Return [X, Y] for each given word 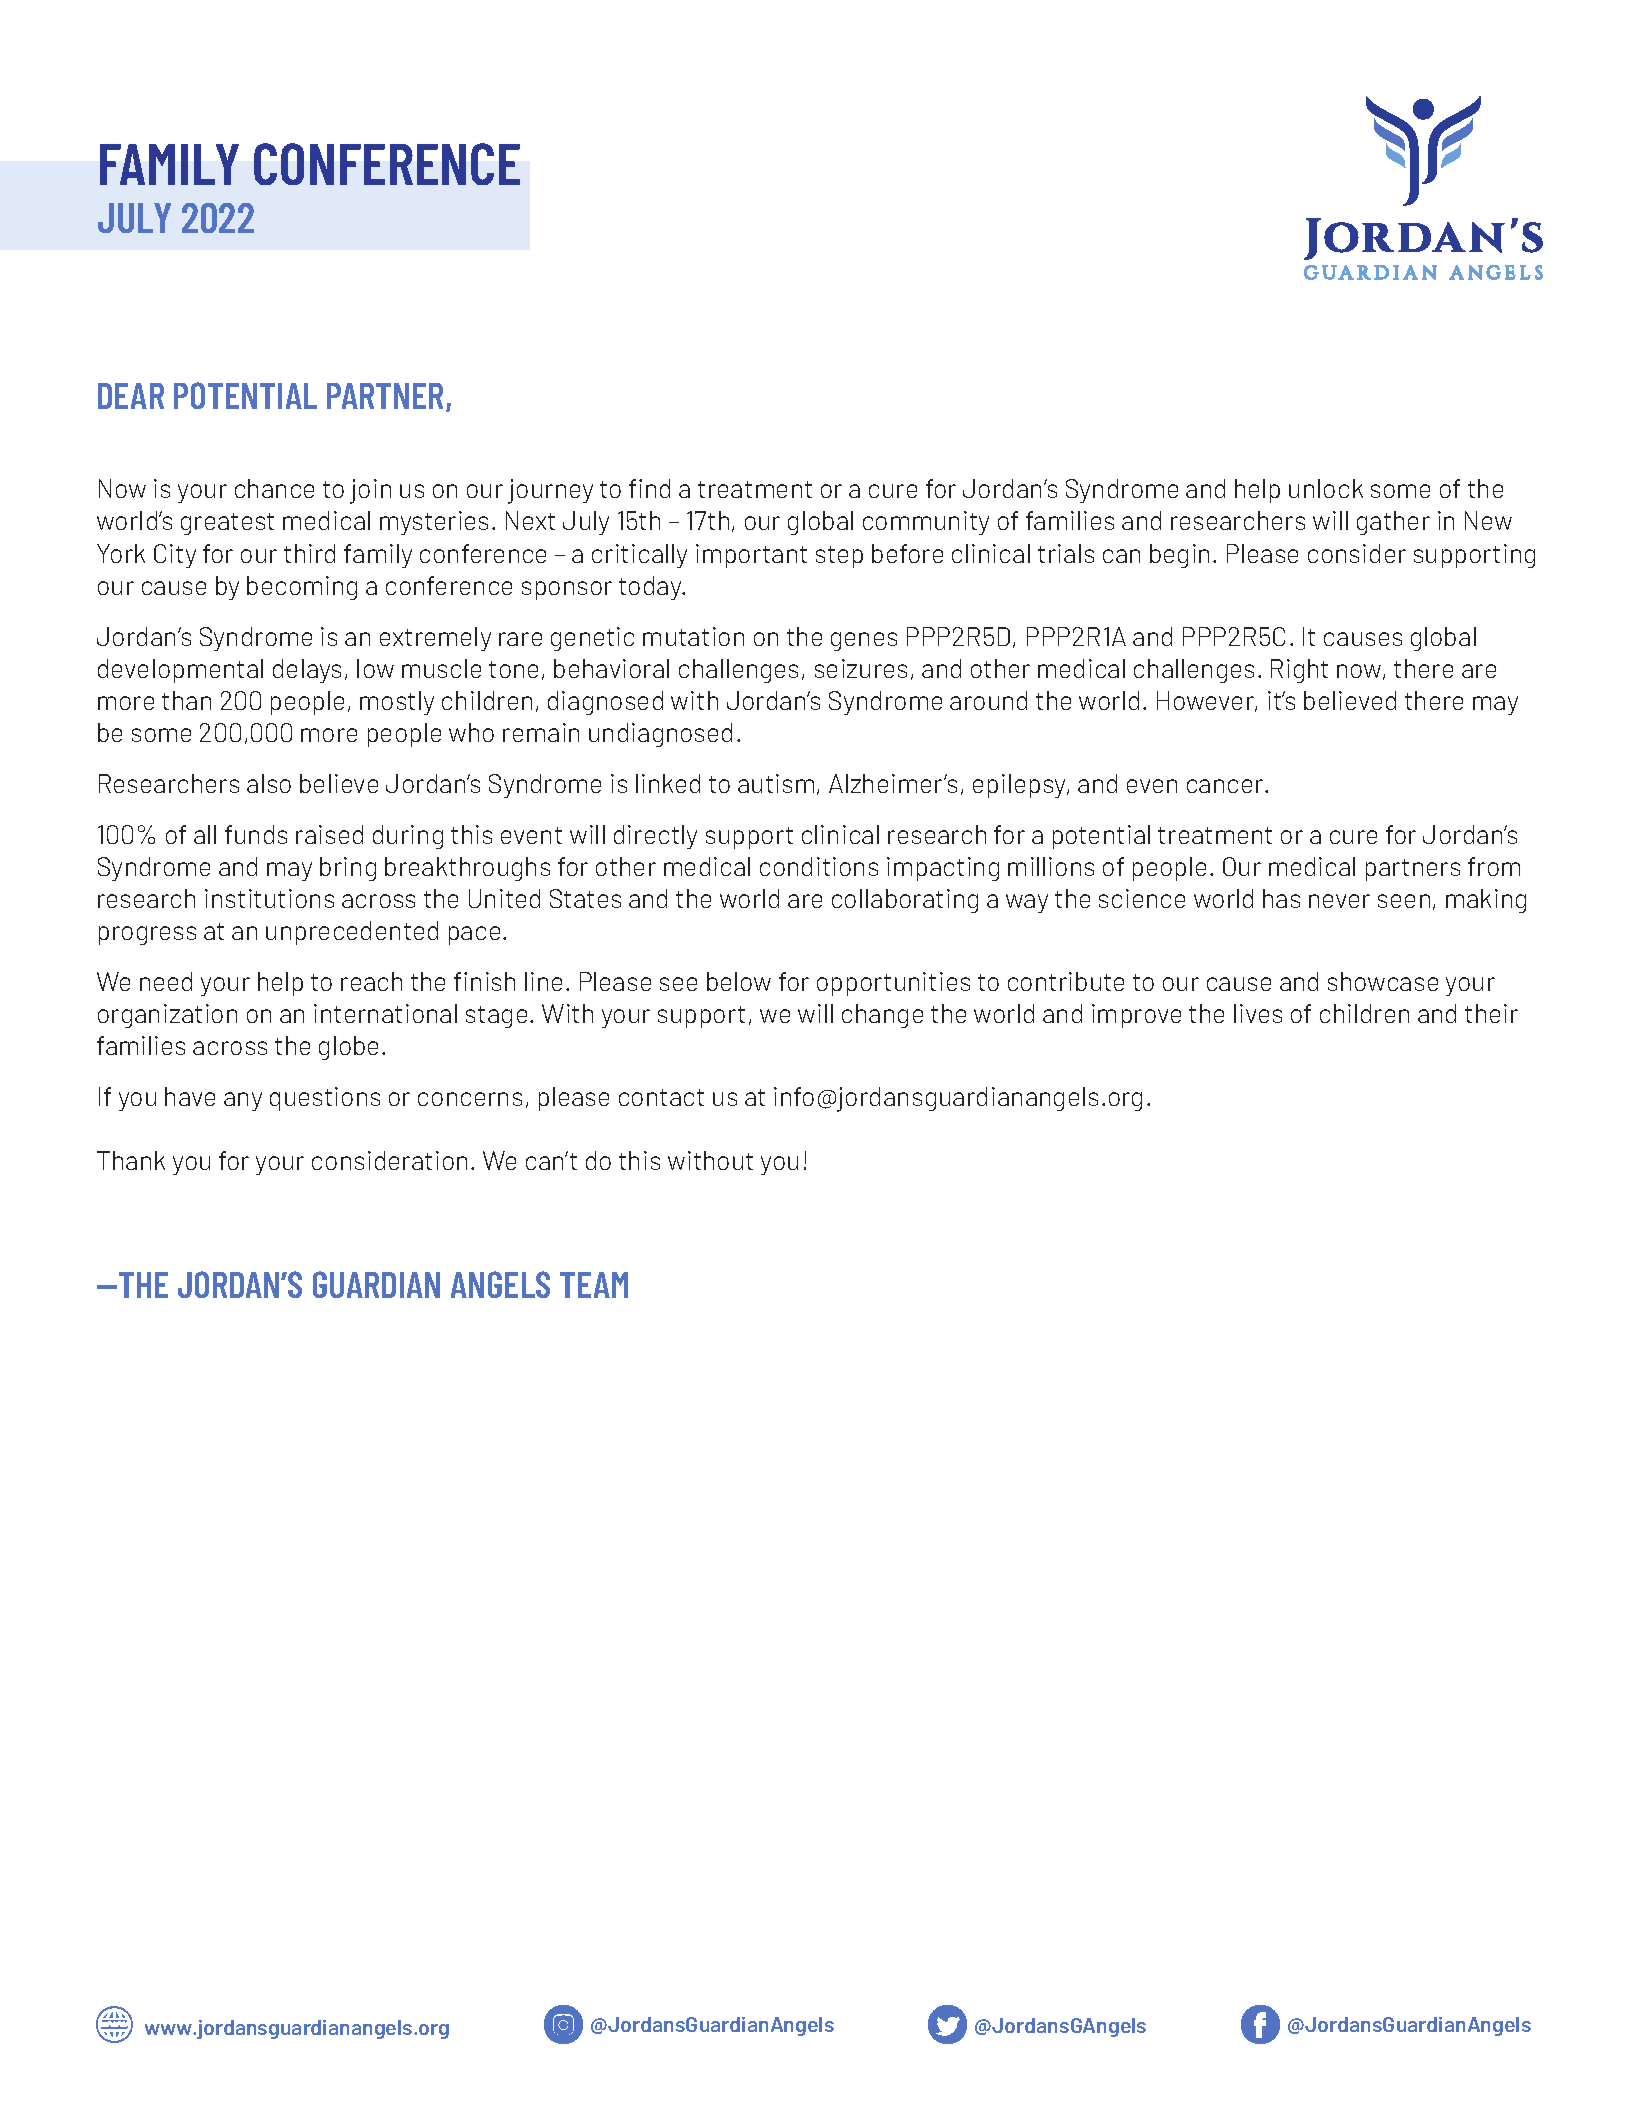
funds [256, 834]
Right [1299, 671]
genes [864, 641]
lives [1258, 1013]
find [649, 488]
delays [307, 671]
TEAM [594, 1285]
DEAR [131, 396]
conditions [819, 866]
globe [348, 1048]
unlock [1326, 488]
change [882, 1016]
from [1494, 866]
